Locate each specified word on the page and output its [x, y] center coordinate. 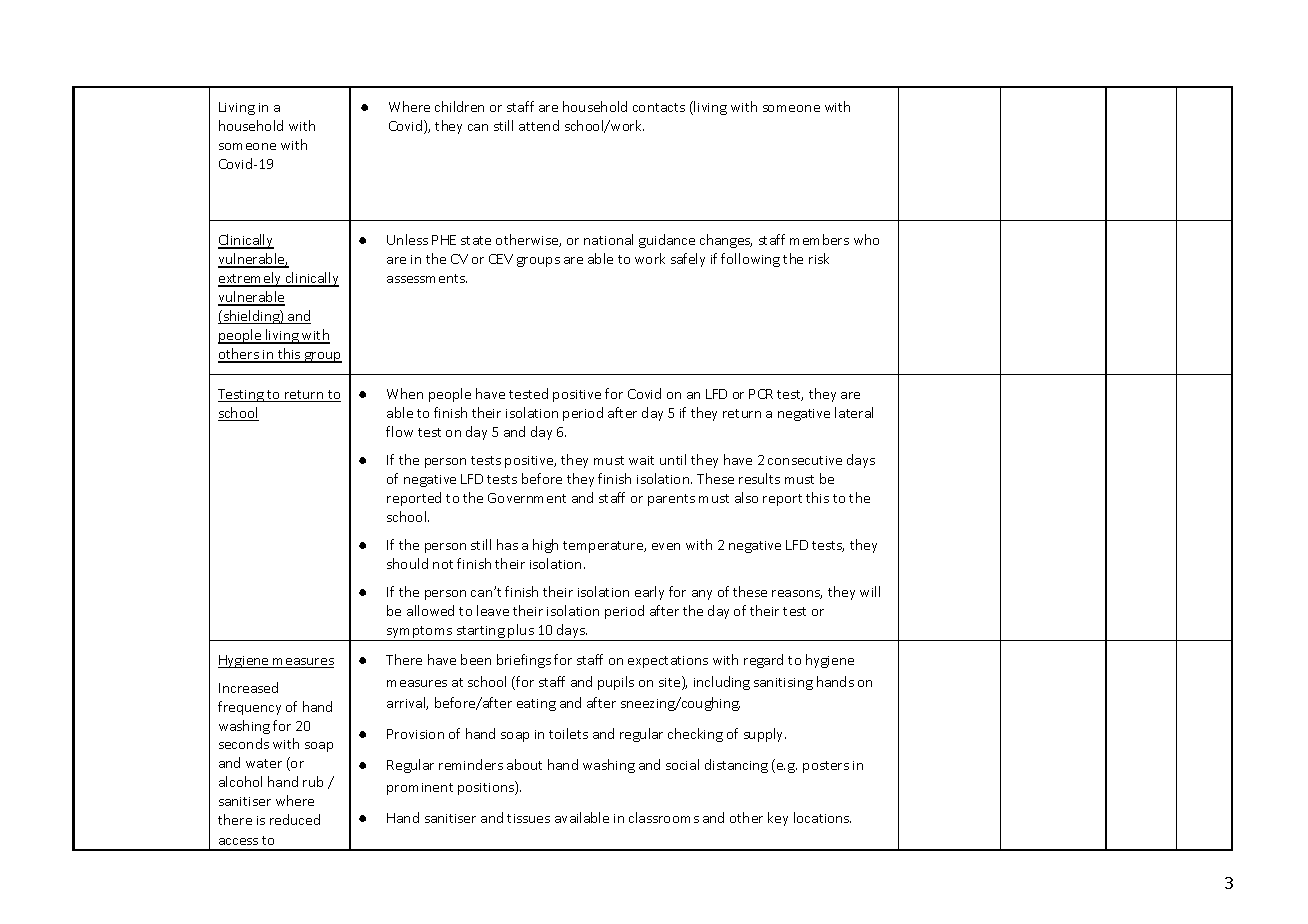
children [459, 106]
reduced [295, 819]
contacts [659, 107]
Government [527, 498]
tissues [528, 818]
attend [539, 125]
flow [399, 431]
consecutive [805, 460]
